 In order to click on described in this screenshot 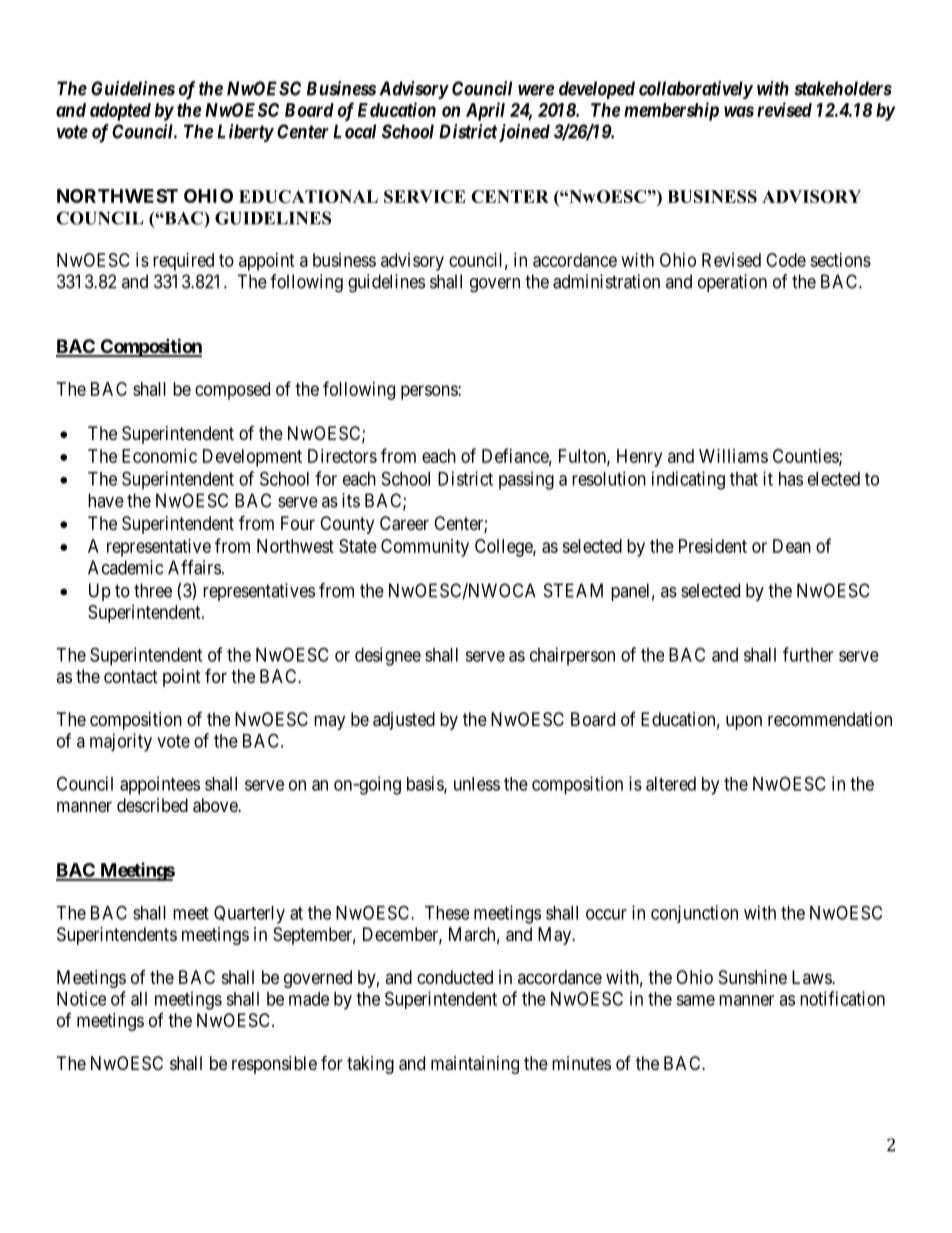, I will do `click(152, 805)`.
